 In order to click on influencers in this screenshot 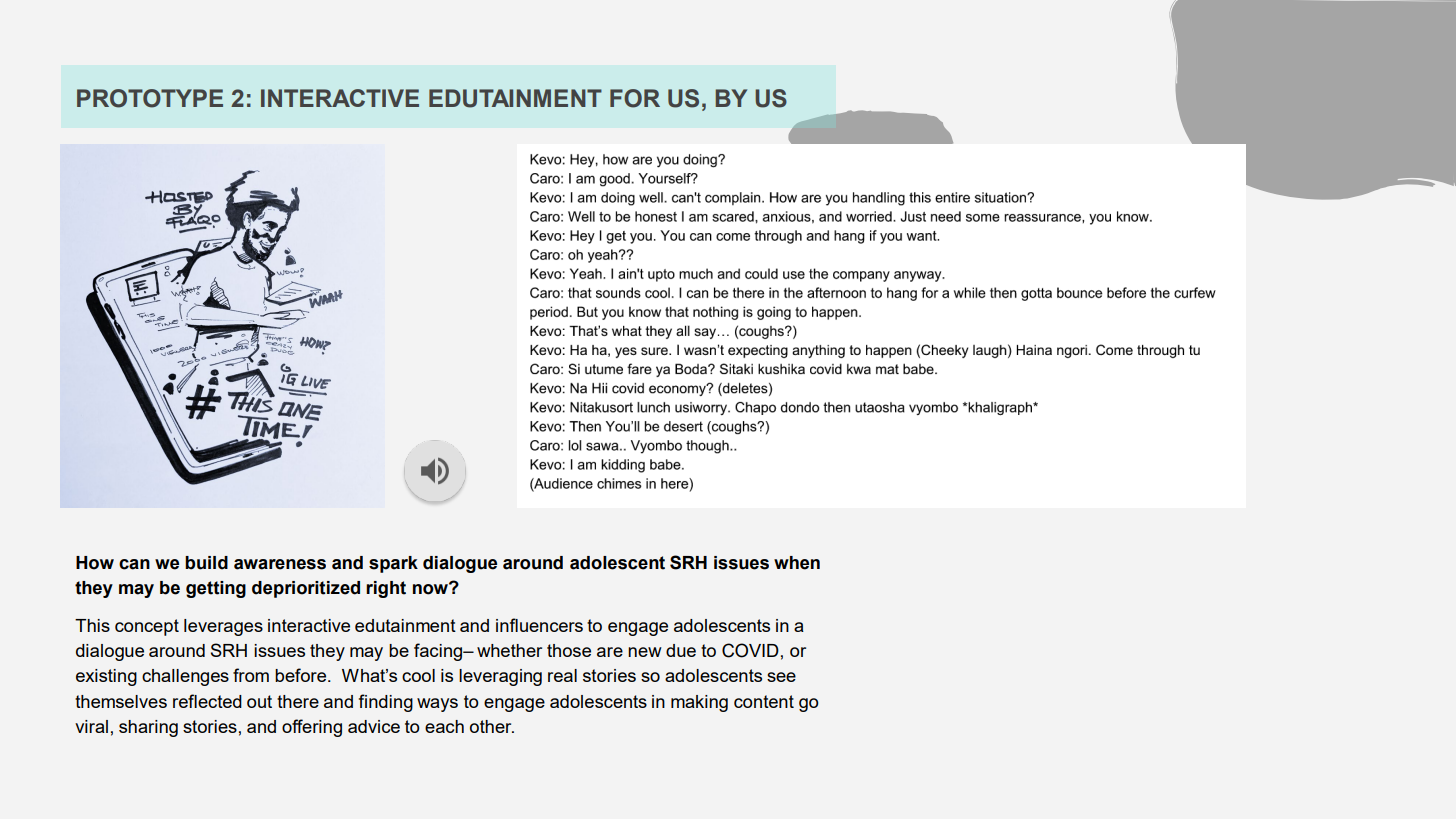, I will do `click(539, 625)`.
